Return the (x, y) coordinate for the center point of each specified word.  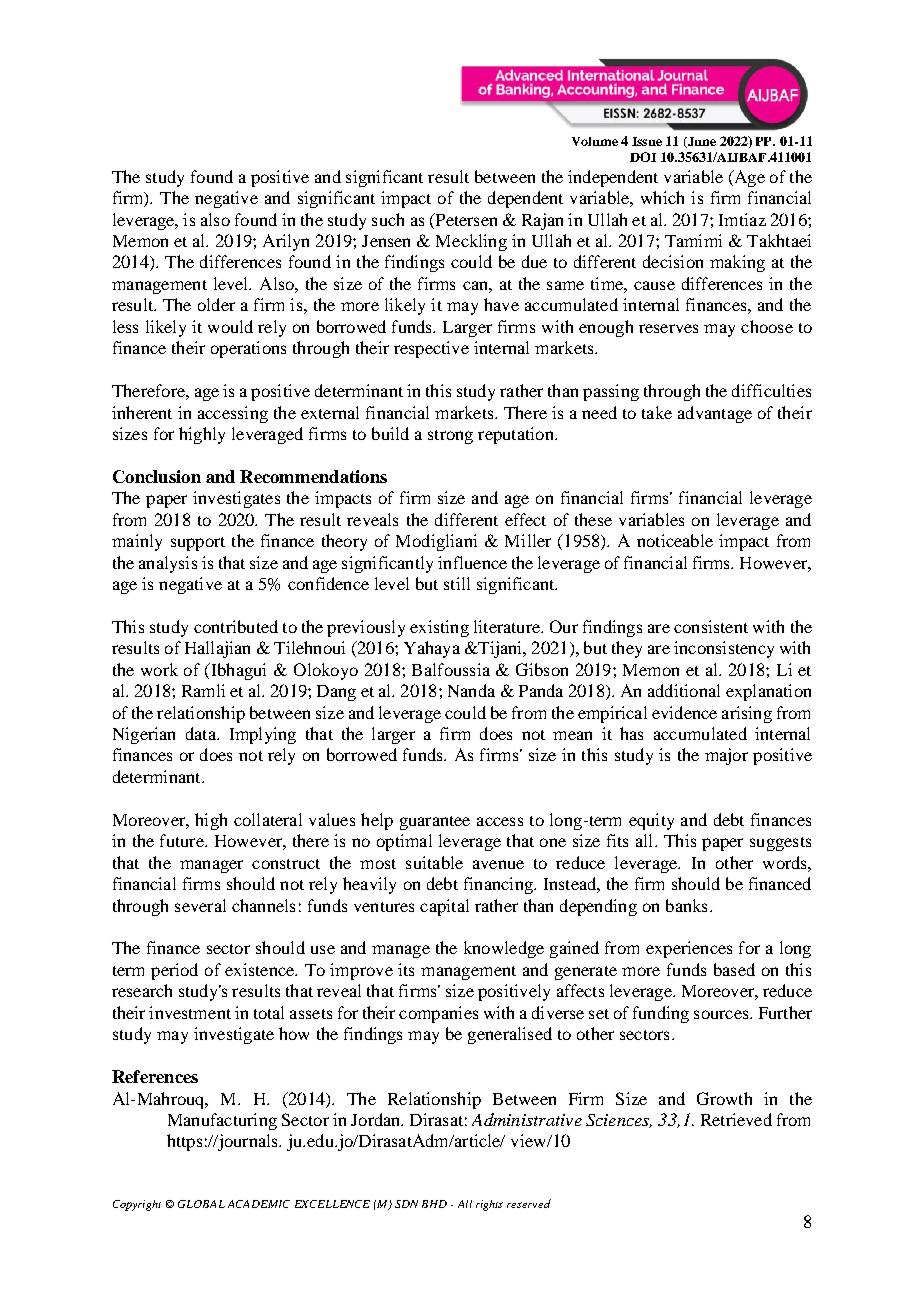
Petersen (465, 219)
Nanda (471, 690)
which (662, 197)
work (159, 669)
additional (684, 690)
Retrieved (736, 1119)
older (216, 304)
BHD (434, 1204)
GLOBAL (201, 1204)
